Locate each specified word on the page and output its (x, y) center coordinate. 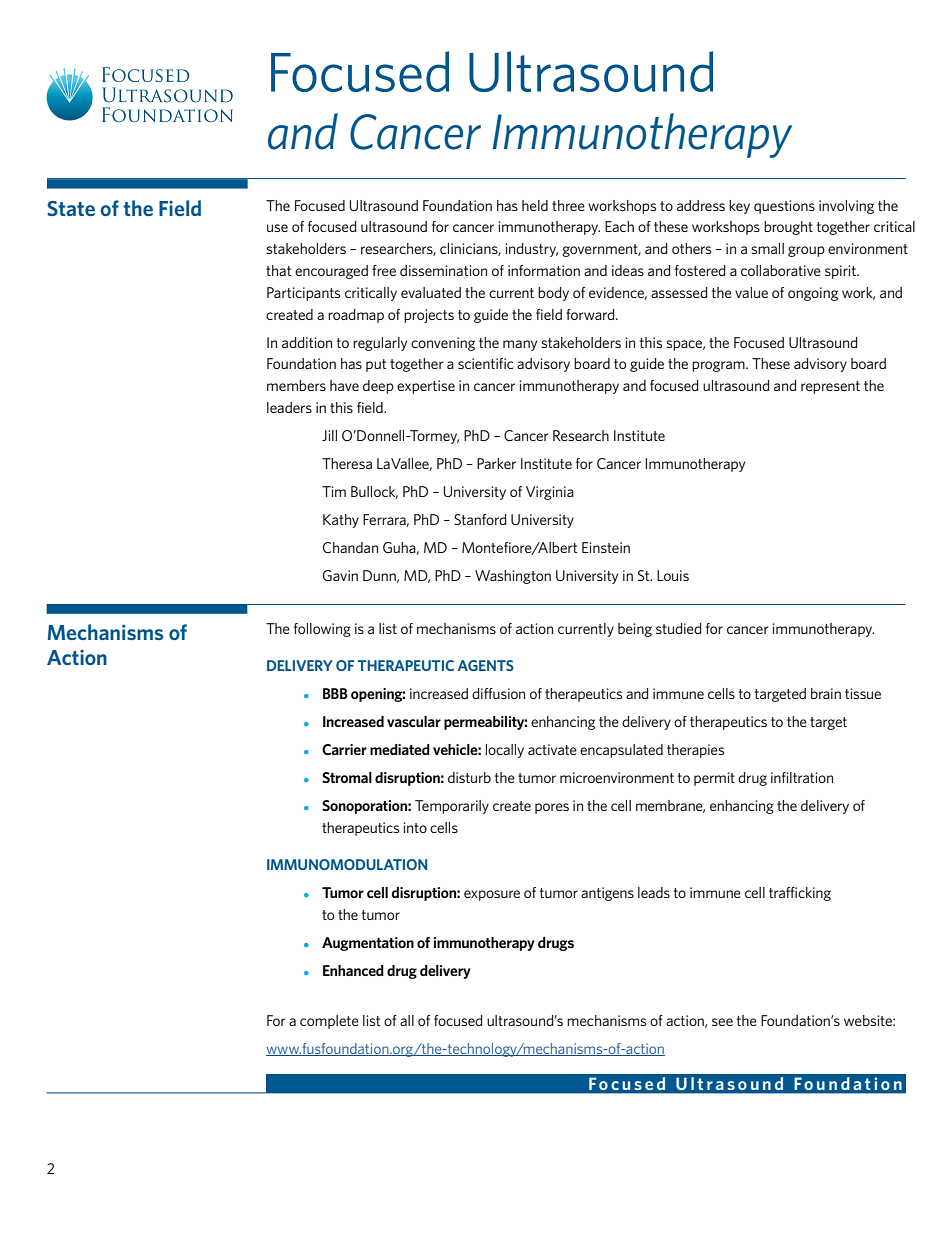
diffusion (498, 693)
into (415, 827)
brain (826, 693)
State (71, 208)
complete (329, 1022)
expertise (426, 387)
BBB (335, 693)
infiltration (802, 777)
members (296, 385)
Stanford (480, 519)
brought (788, 228)
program (719, 366)
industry (531, 250)
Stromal (347, 777)
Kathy (341, 521)
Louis (673, 575)
